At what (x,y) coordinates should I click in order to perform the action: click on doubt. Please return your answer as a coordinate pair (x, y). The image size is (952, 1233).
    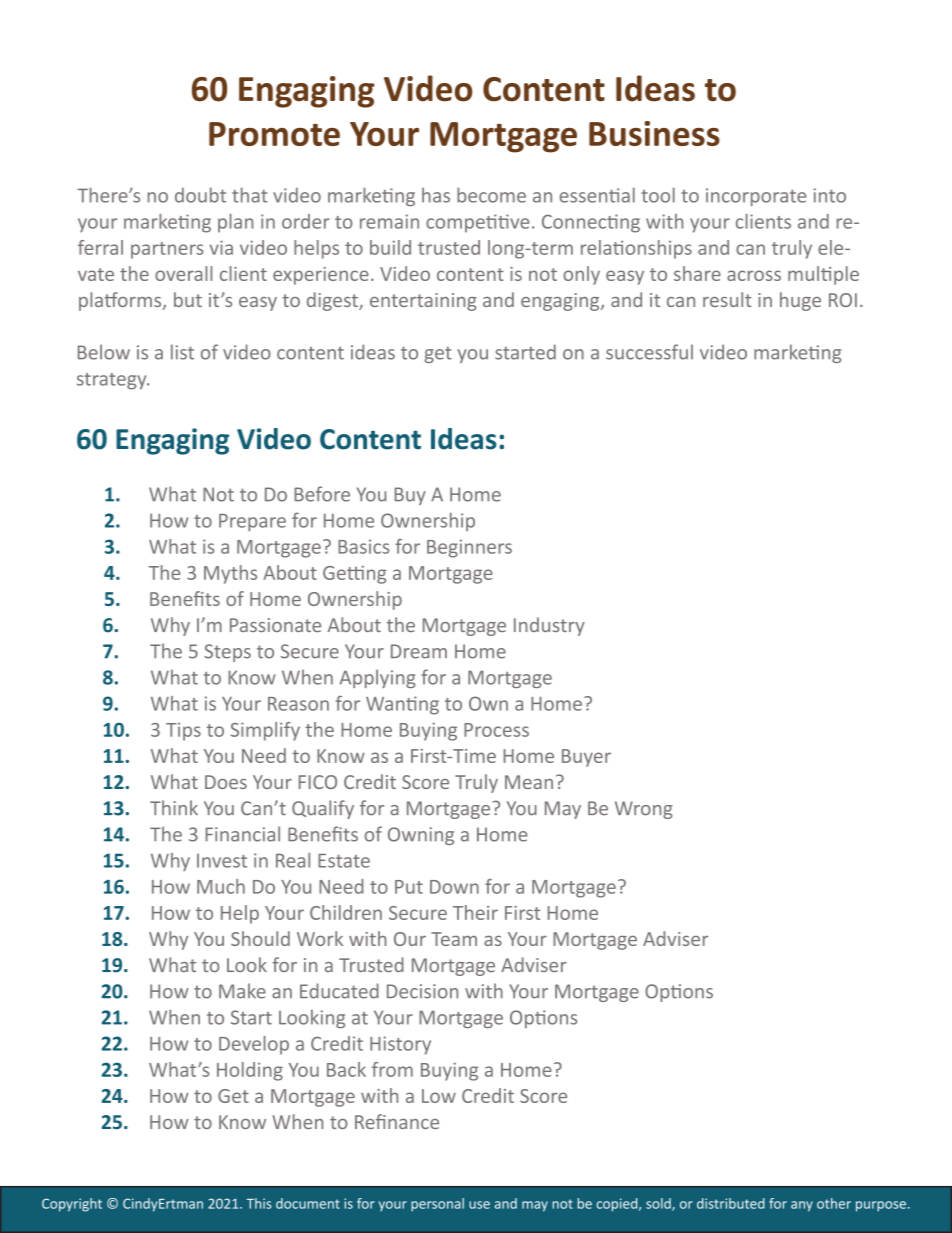
    Looking at the image, I should click on (200, 195).
